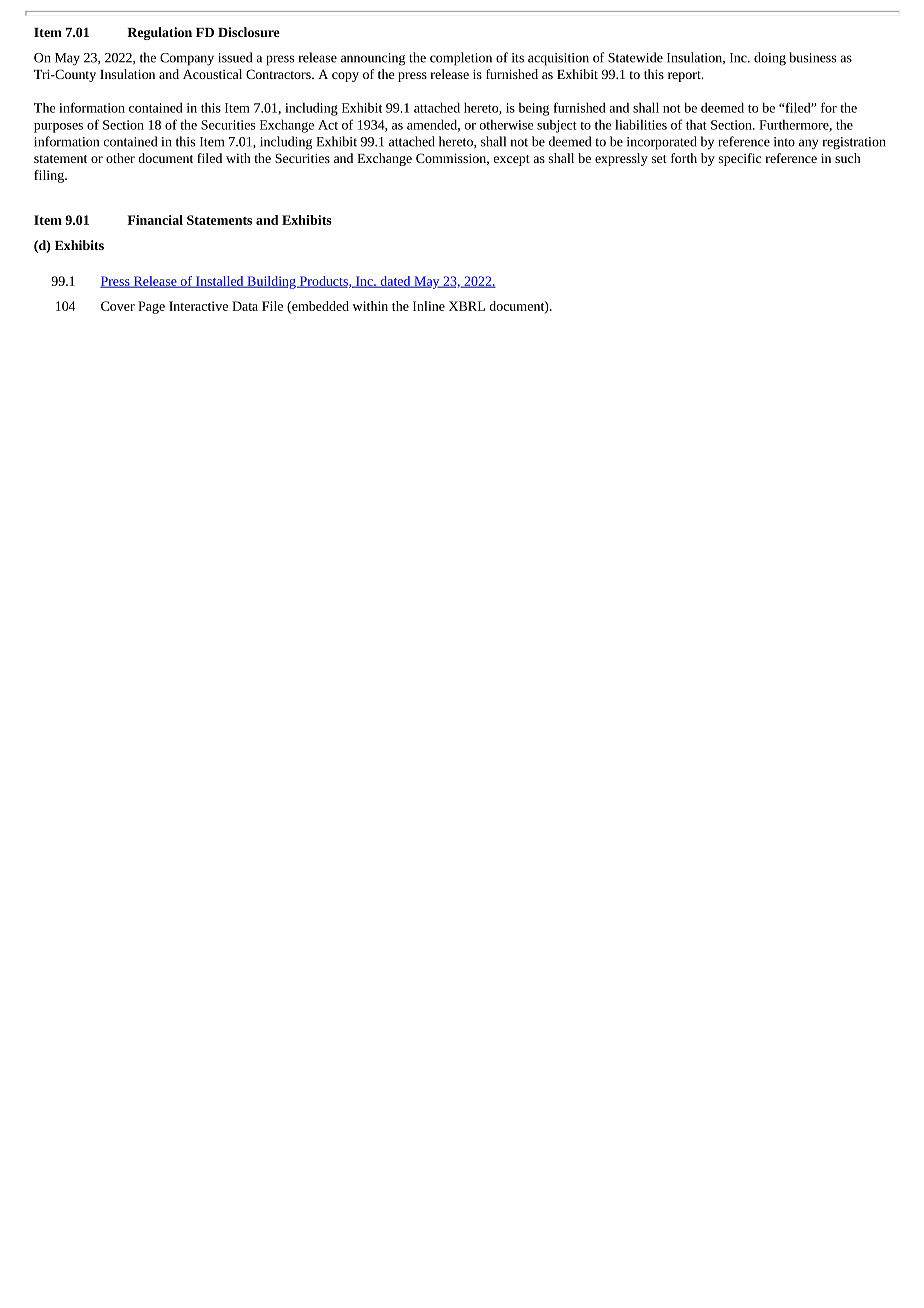 The height and width of the image is (1308, 924). Describe the element at coordinates (395, 282) in the image. I see `dated` at that location.
